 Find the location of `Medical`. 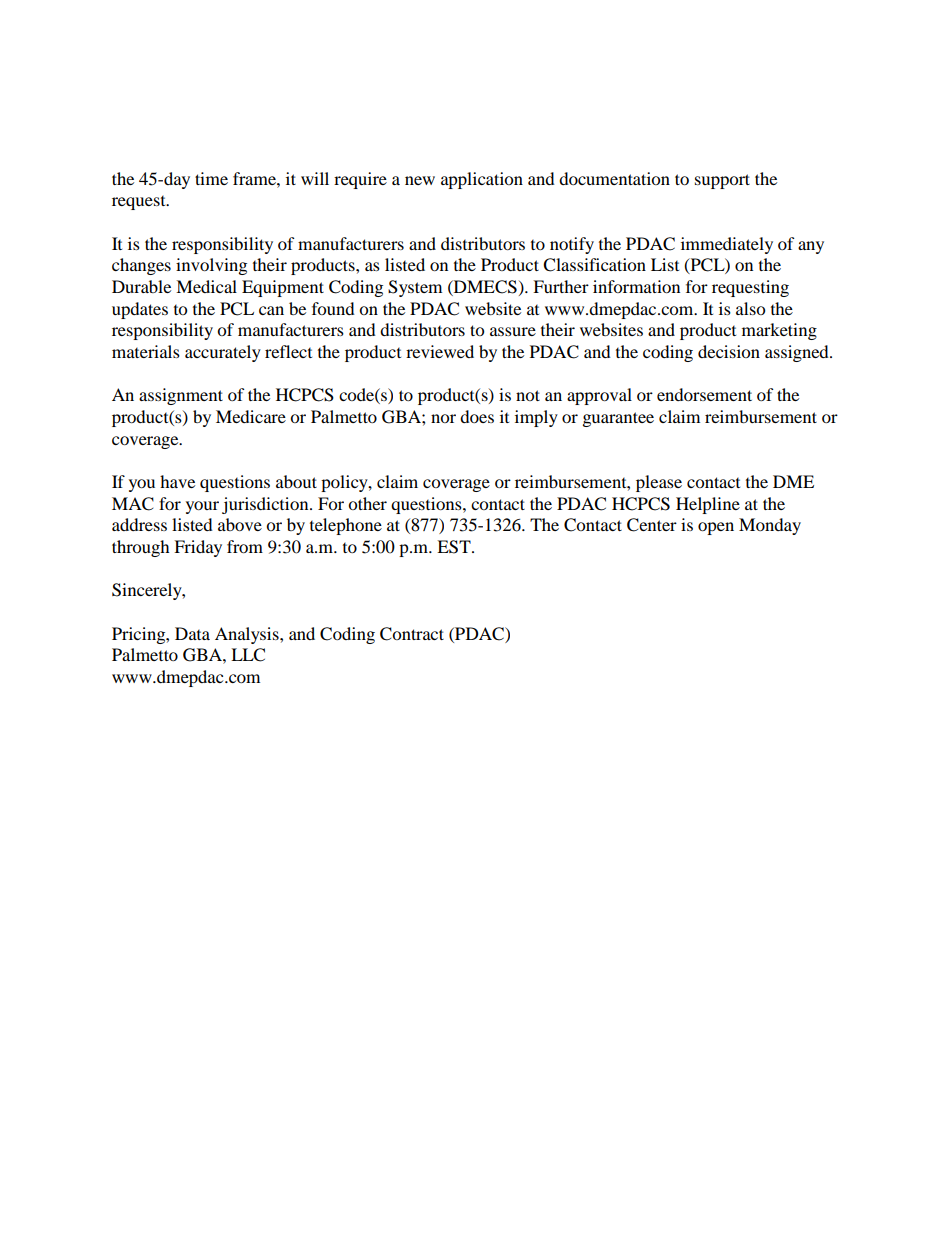

Medical is located at coordinates (206, 286).
